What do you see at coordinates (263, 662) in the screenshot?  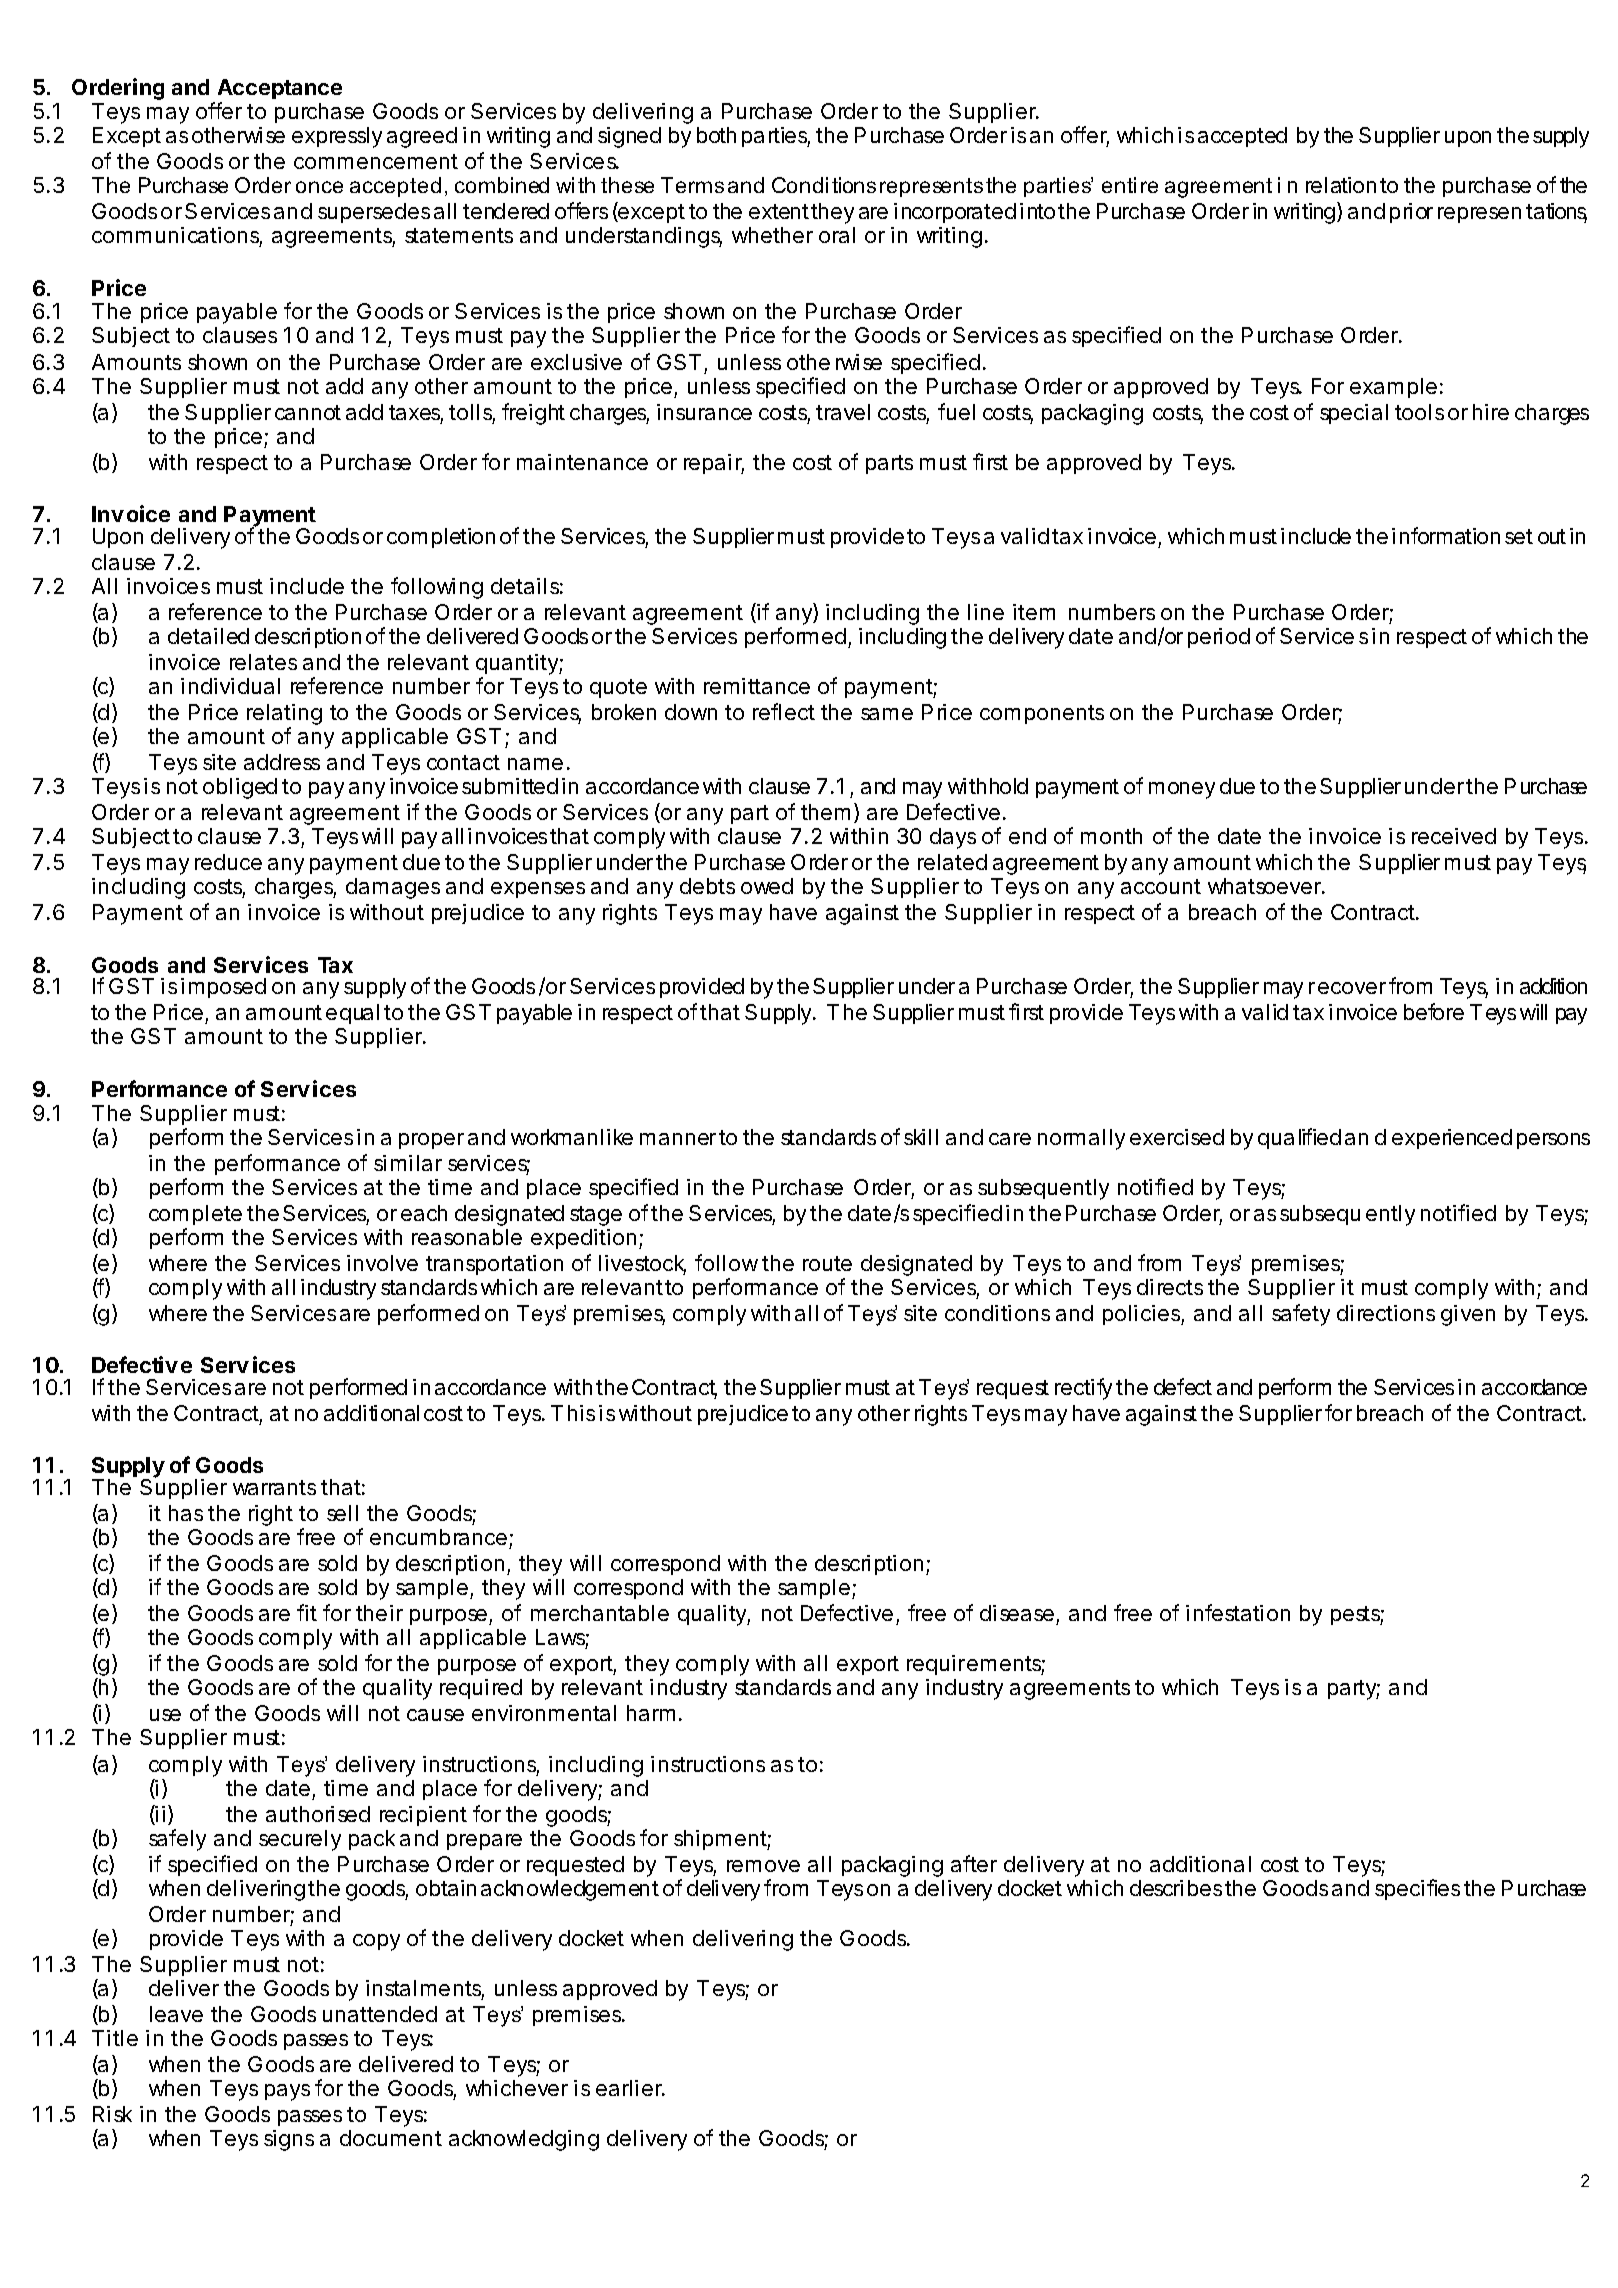 I see `relates` at bounding box center [263, 662].
